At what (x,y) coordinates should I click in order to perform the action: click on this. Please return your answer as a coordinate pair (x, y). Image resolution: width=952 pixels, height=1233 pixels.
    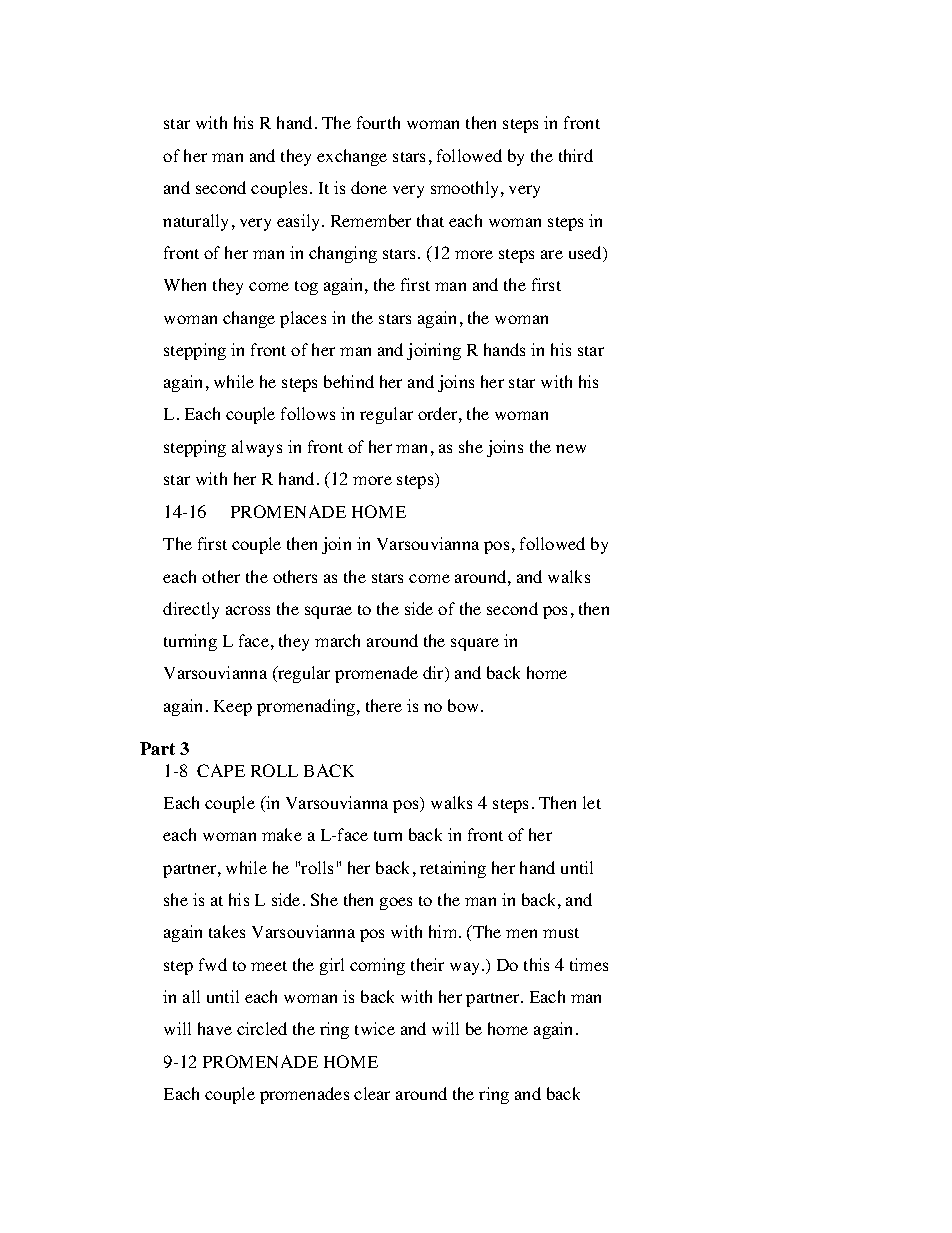
    Looking at the image, I should click on (536, 964).
